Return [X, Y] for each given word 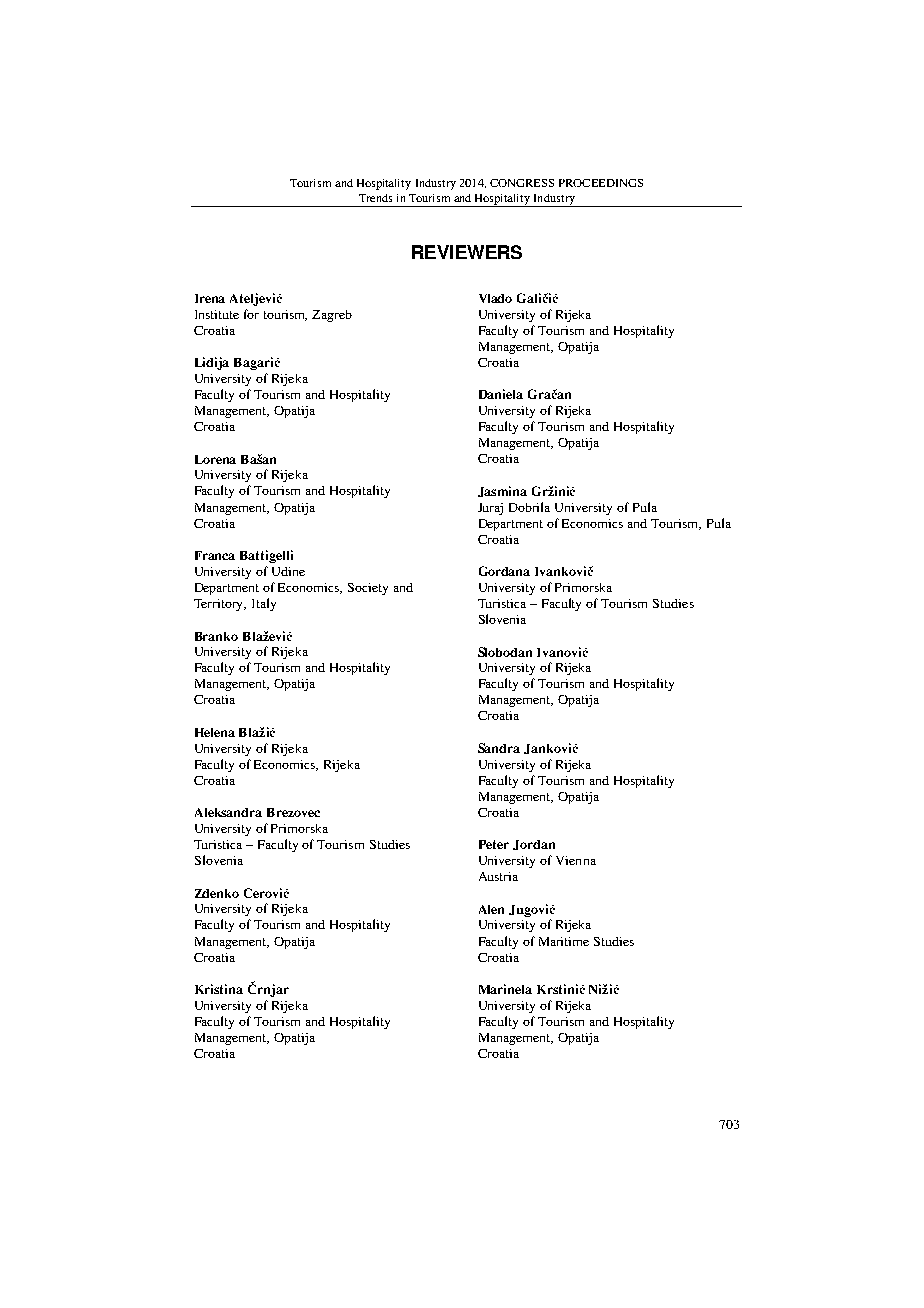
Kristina [219, 989]
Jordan [534, 845]
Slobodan [505, 652]
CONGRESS [522, 183]
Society [368, 589]
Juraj [490, 509]
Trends [375, 198]
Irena [210, 298]
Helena [215, 732]
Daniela [501, 394]
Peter [494, 844]
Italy [264, 604]
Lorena [215, 459]
